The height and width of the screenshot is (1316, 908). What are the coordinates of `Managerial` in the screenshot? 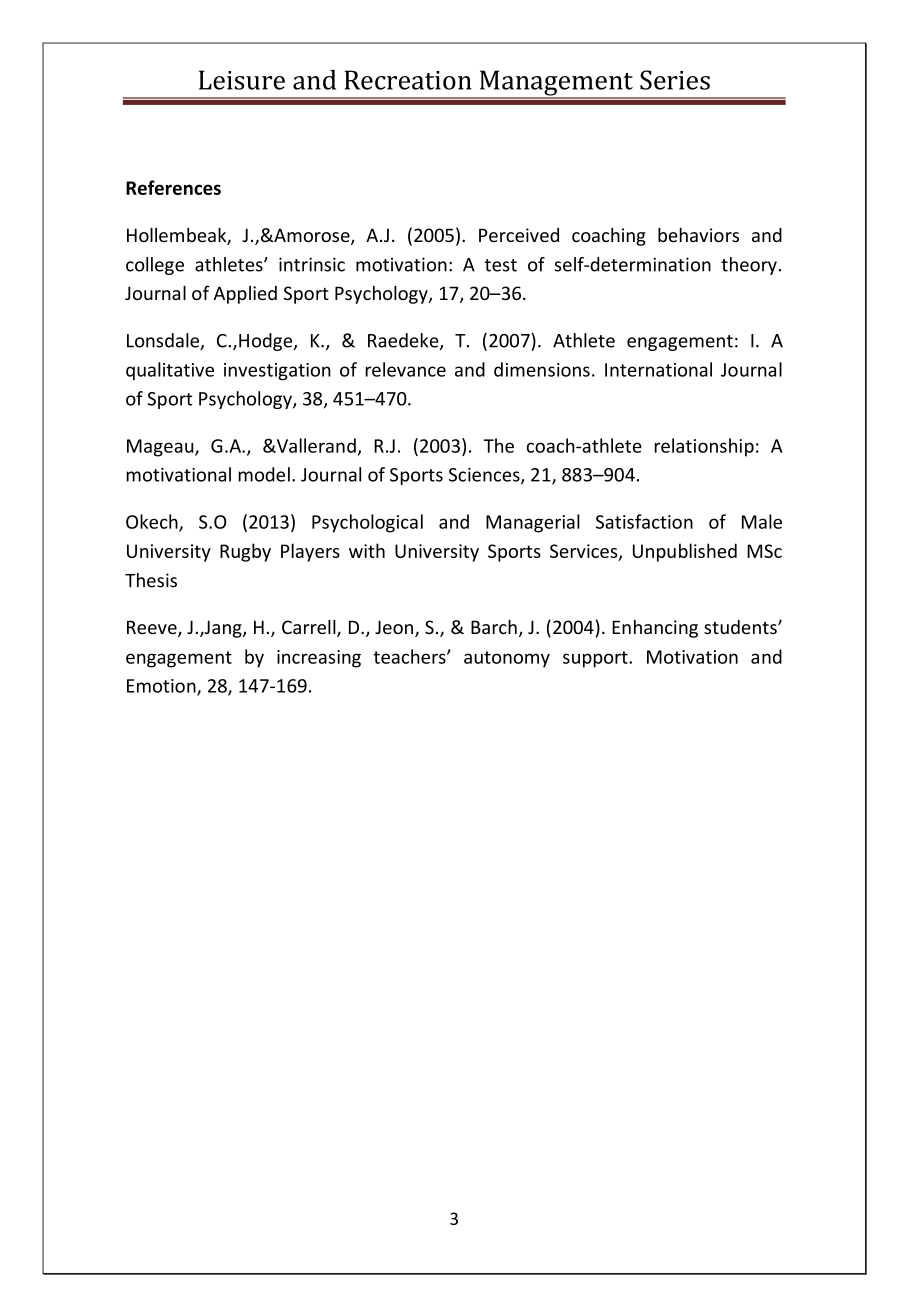 It's located at (533, 523).
